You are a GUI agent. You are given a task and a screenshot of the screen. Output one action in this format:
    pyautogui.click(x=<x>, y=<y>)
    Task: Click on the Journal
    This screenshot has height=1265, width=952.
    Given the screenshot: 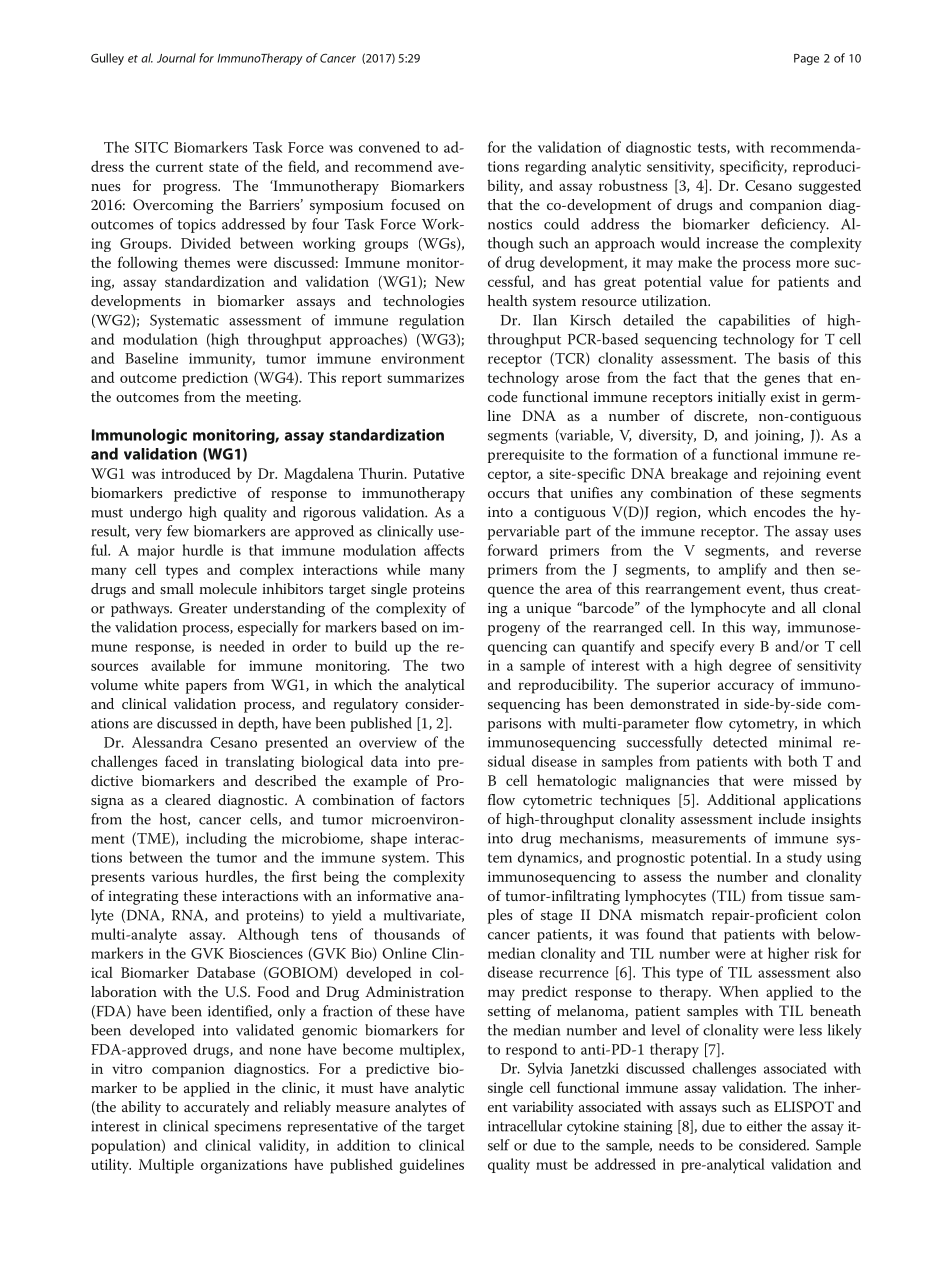 What is the action you would take?
    pyautogui.click(x=176, y=58)
